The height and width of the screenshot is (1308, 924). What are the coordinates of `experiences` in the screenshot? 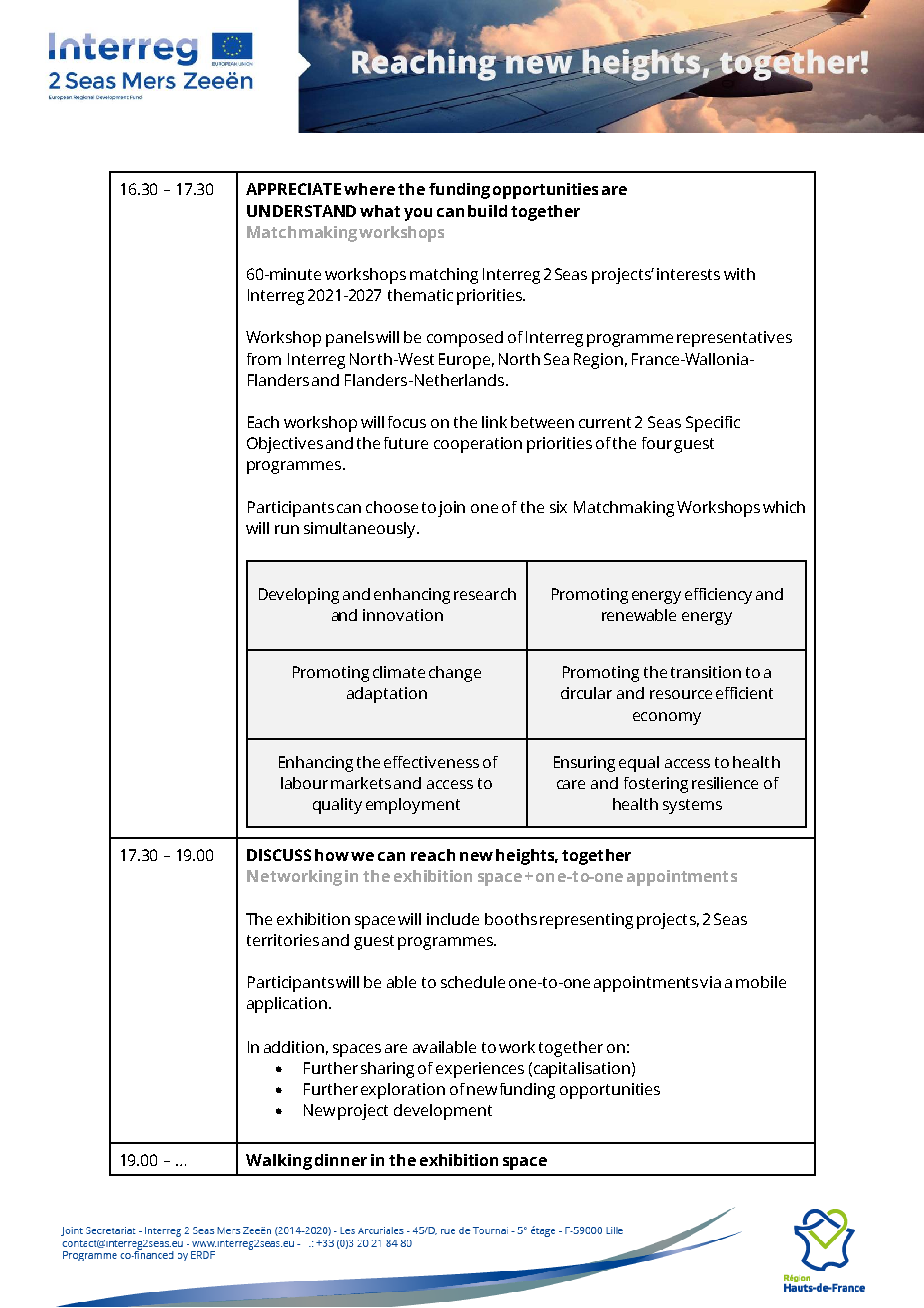 It's located at (480, 1070).
